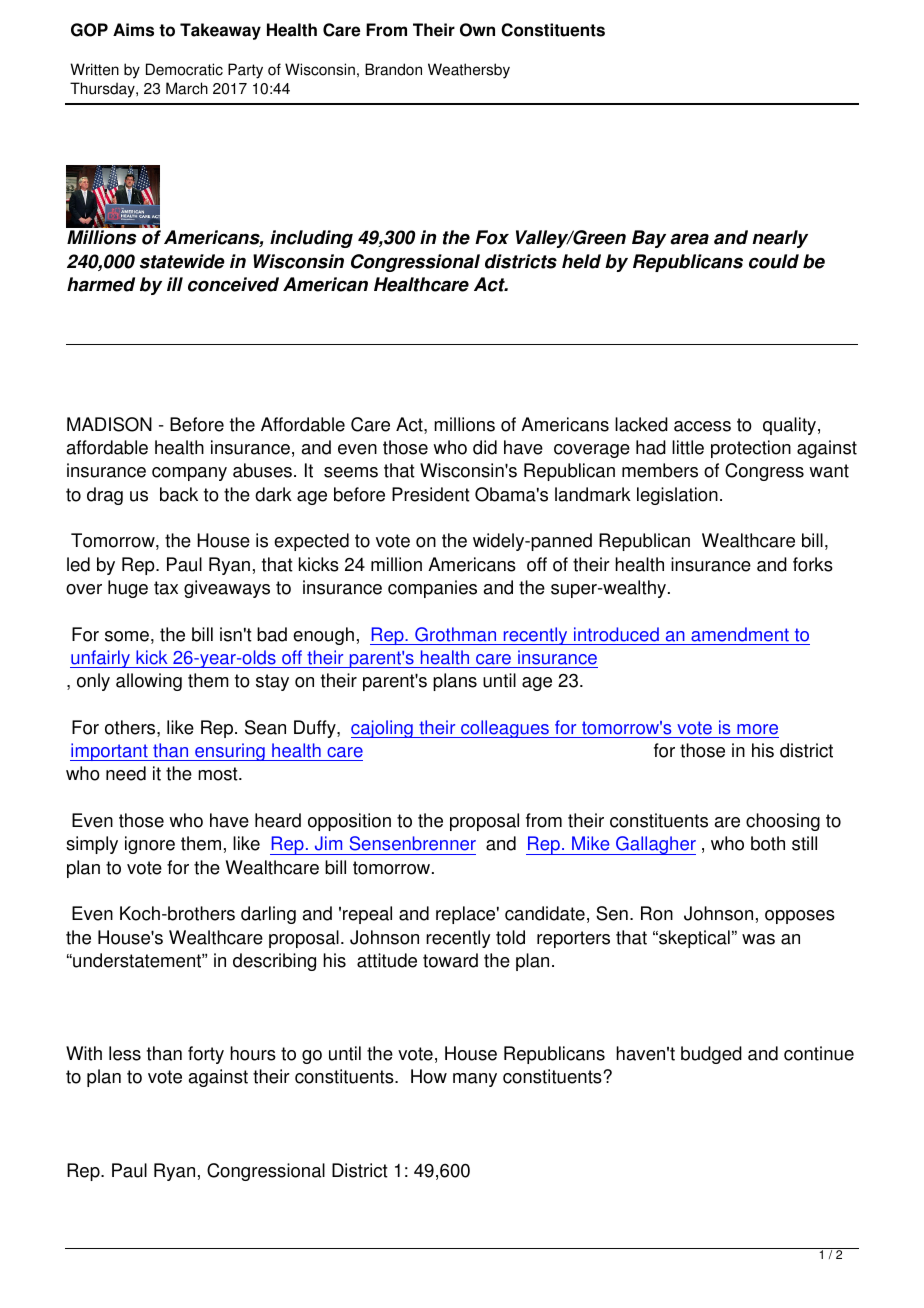 This document has width=924, height=1308. Describe the element at coordinates (477, 30) in the document. I see `Own` at that location.
